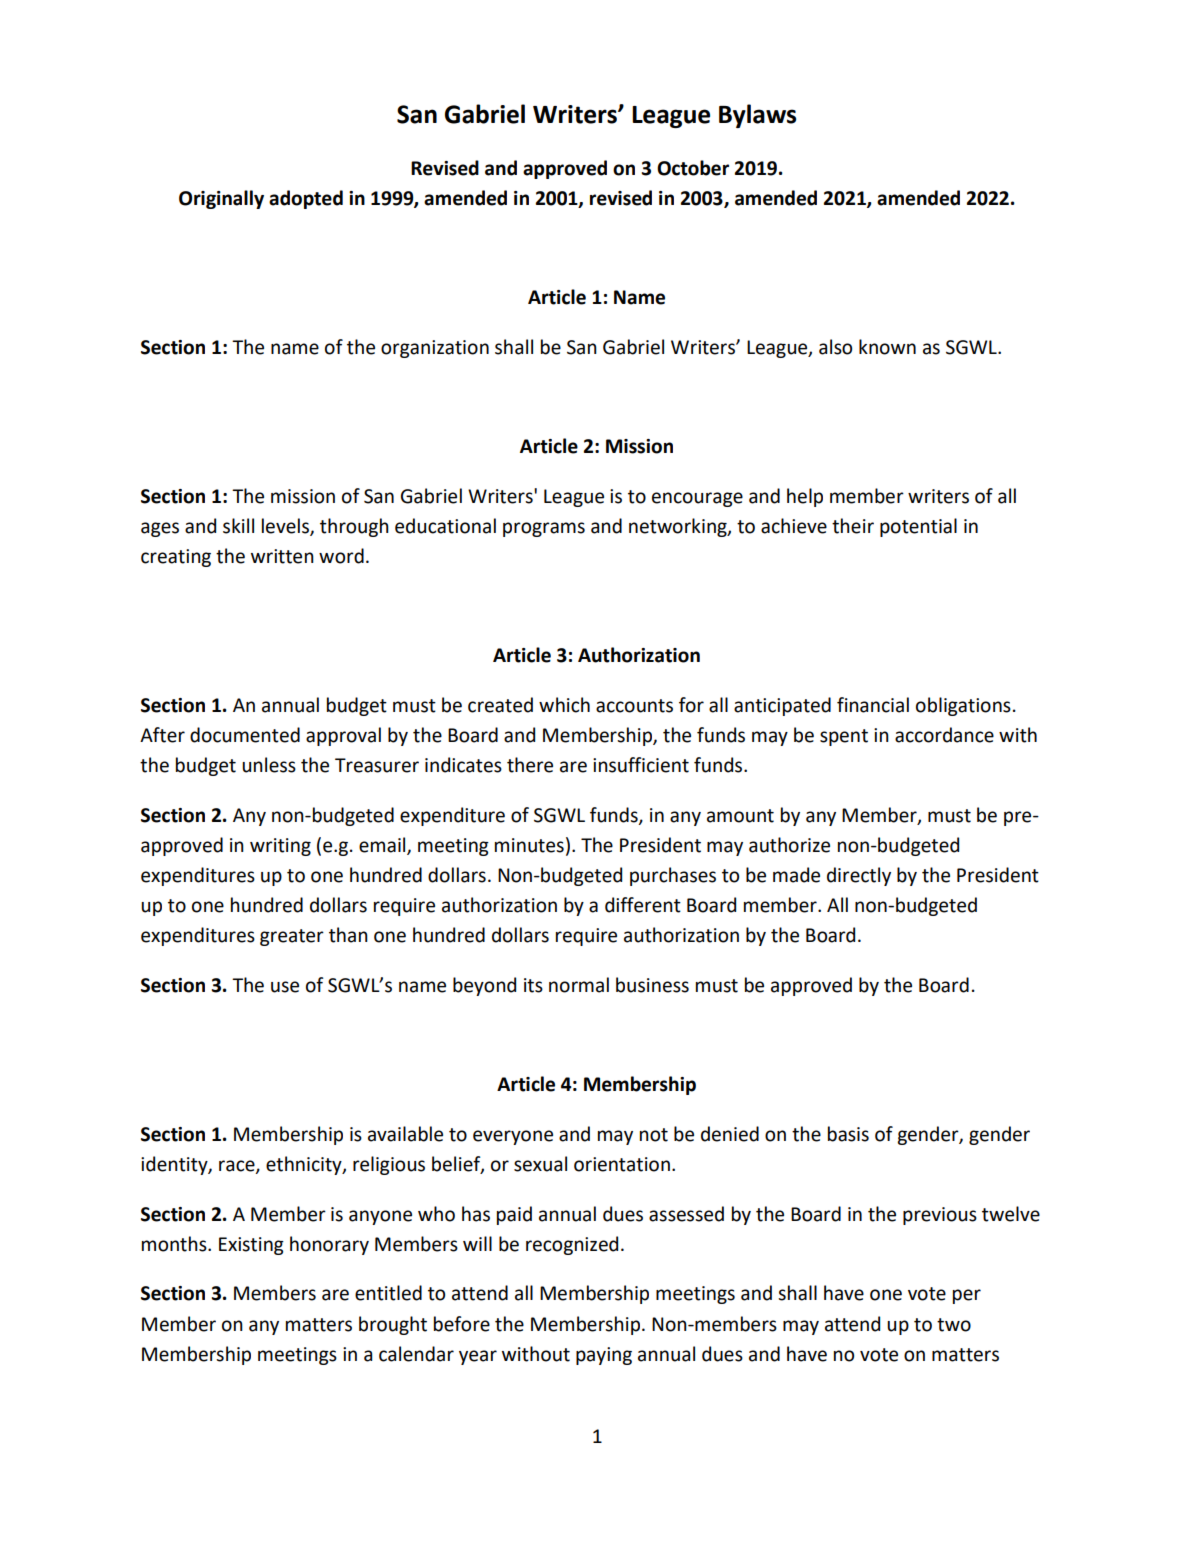  I want to click on written, so click(282, 556).
